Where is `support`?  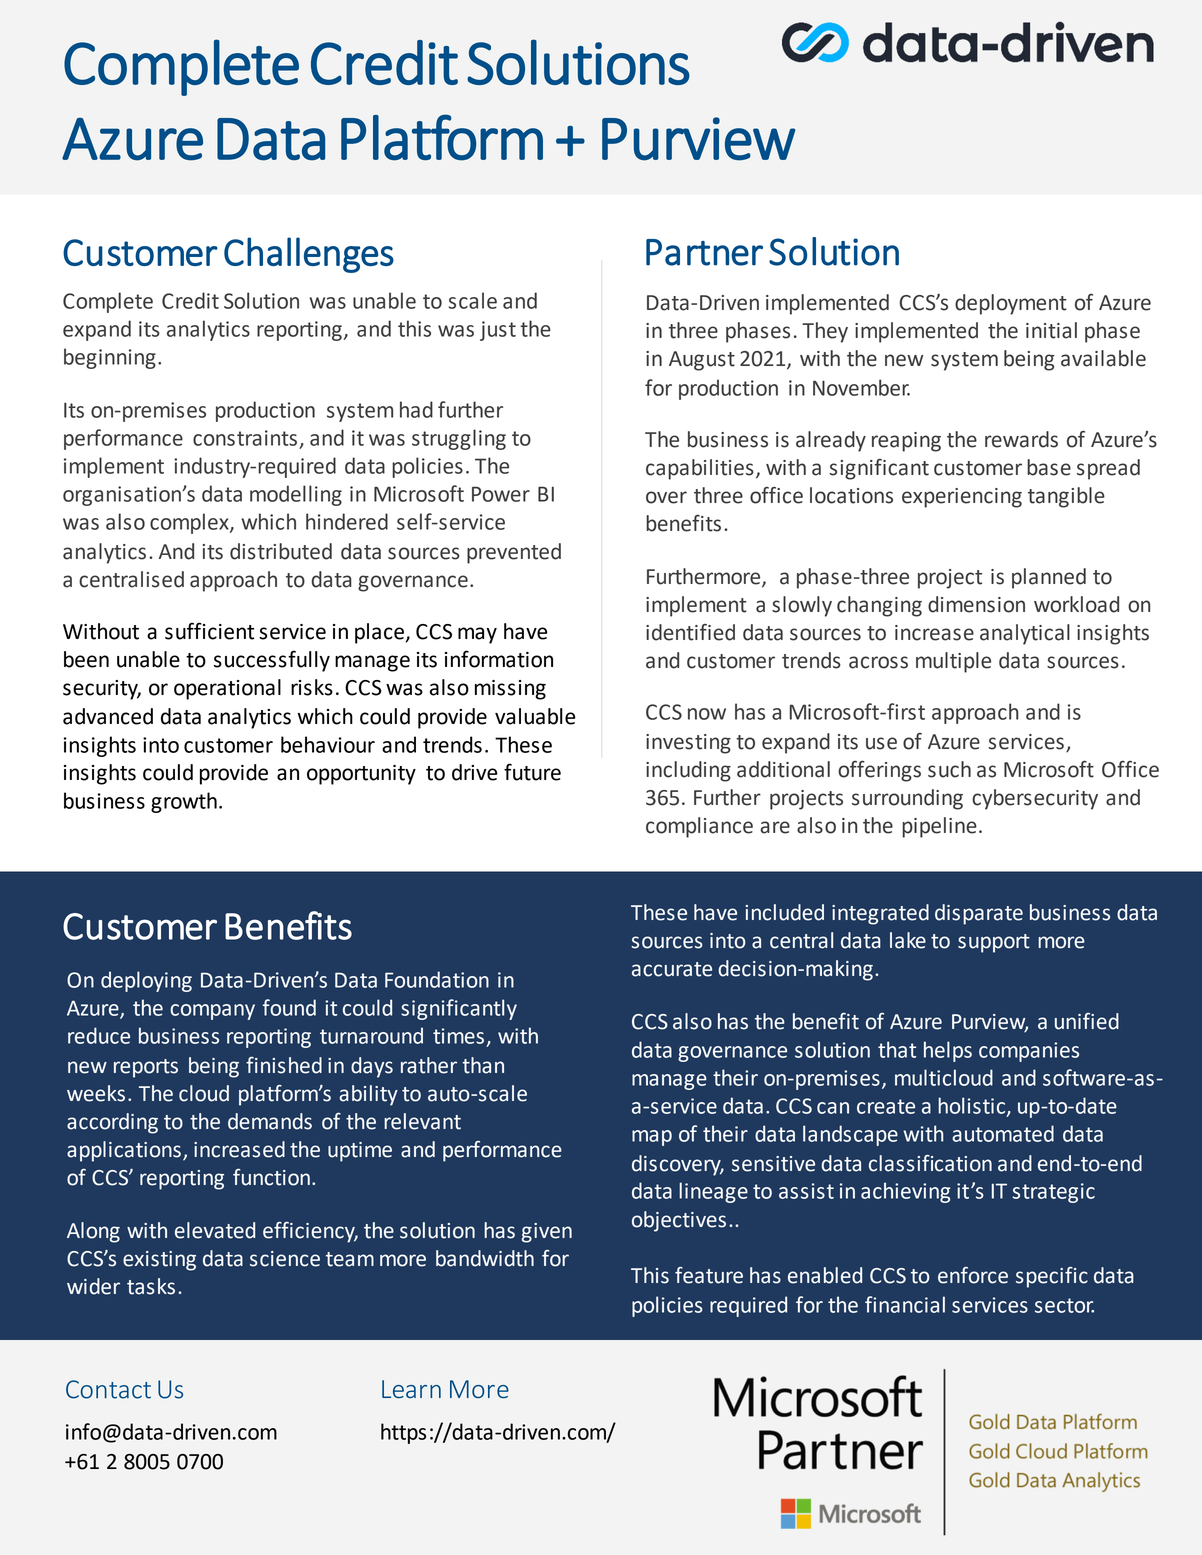 support is located at coordinates (994, 943).
